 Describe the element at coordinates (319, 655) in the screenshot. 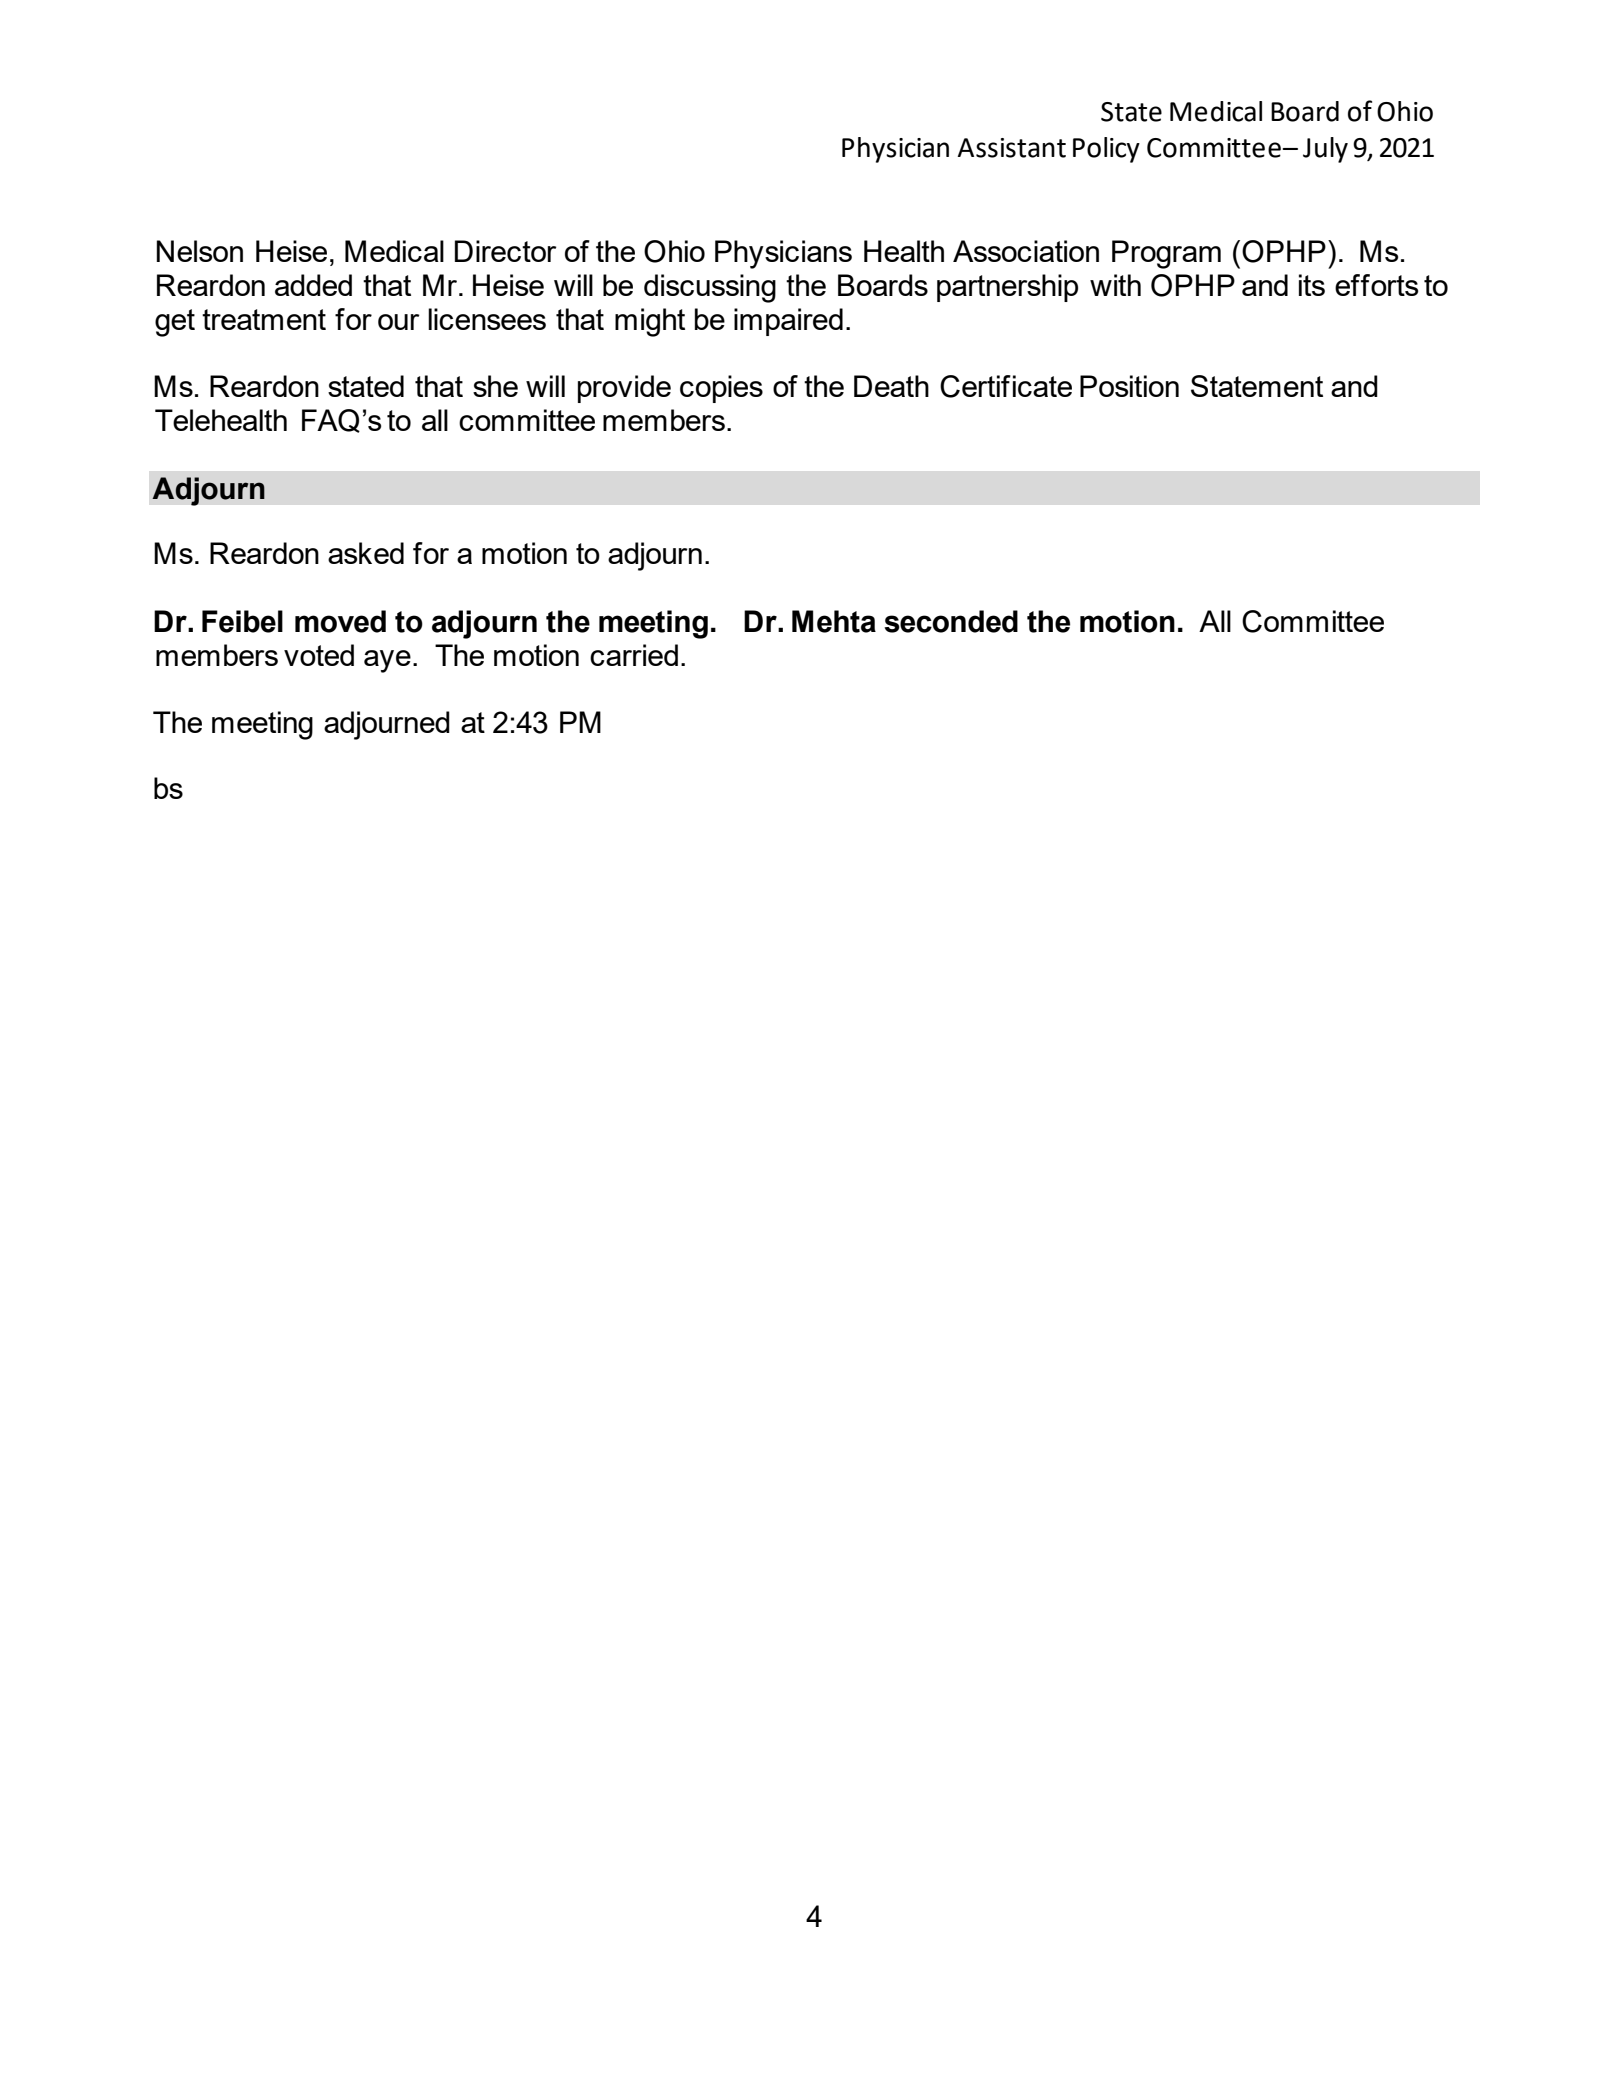

I see `voted` at that location.
